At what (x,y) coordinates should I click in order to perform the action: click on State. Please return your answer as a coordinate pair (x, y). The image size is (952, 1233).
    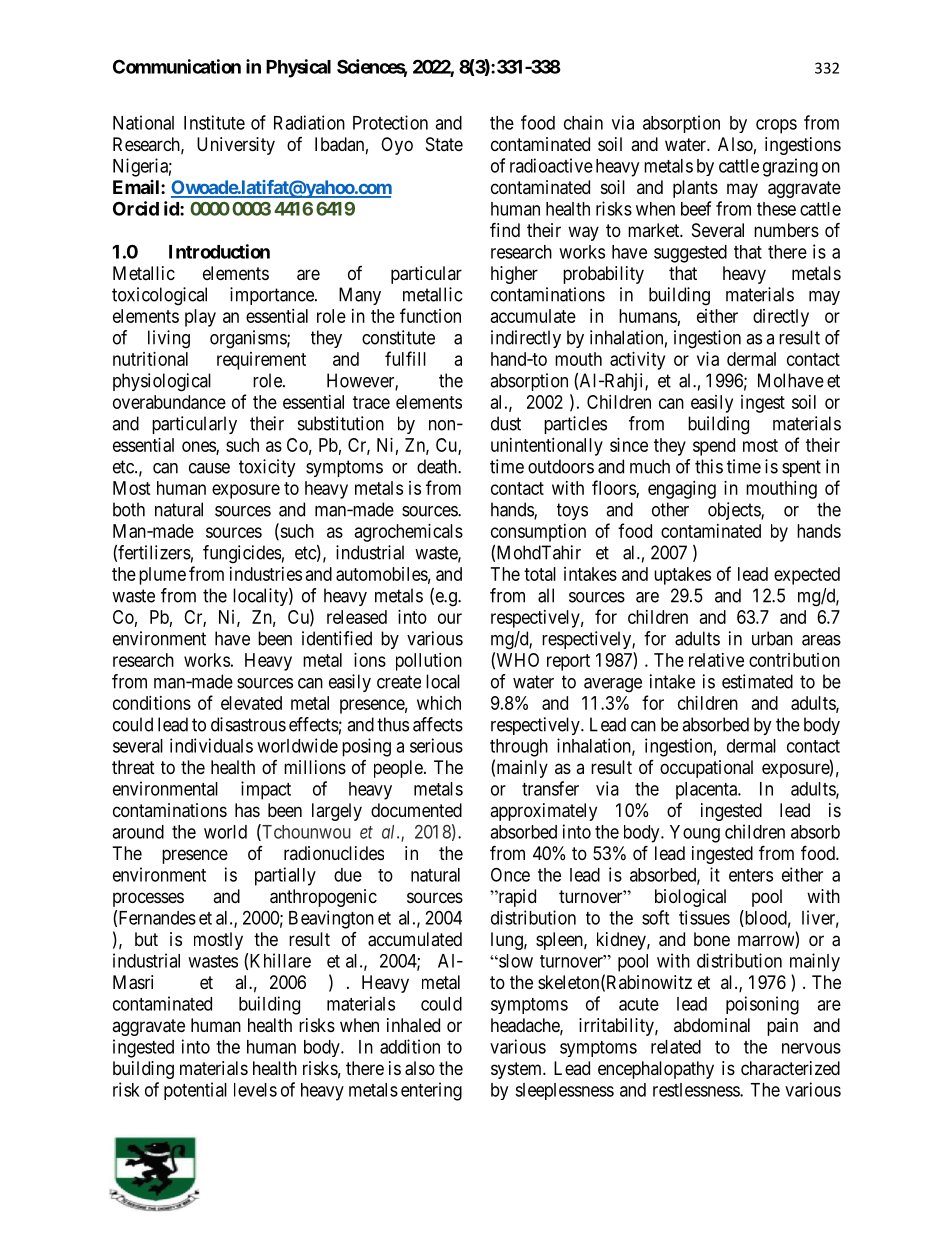
    Looking at the image, I should click on (444, 144).
